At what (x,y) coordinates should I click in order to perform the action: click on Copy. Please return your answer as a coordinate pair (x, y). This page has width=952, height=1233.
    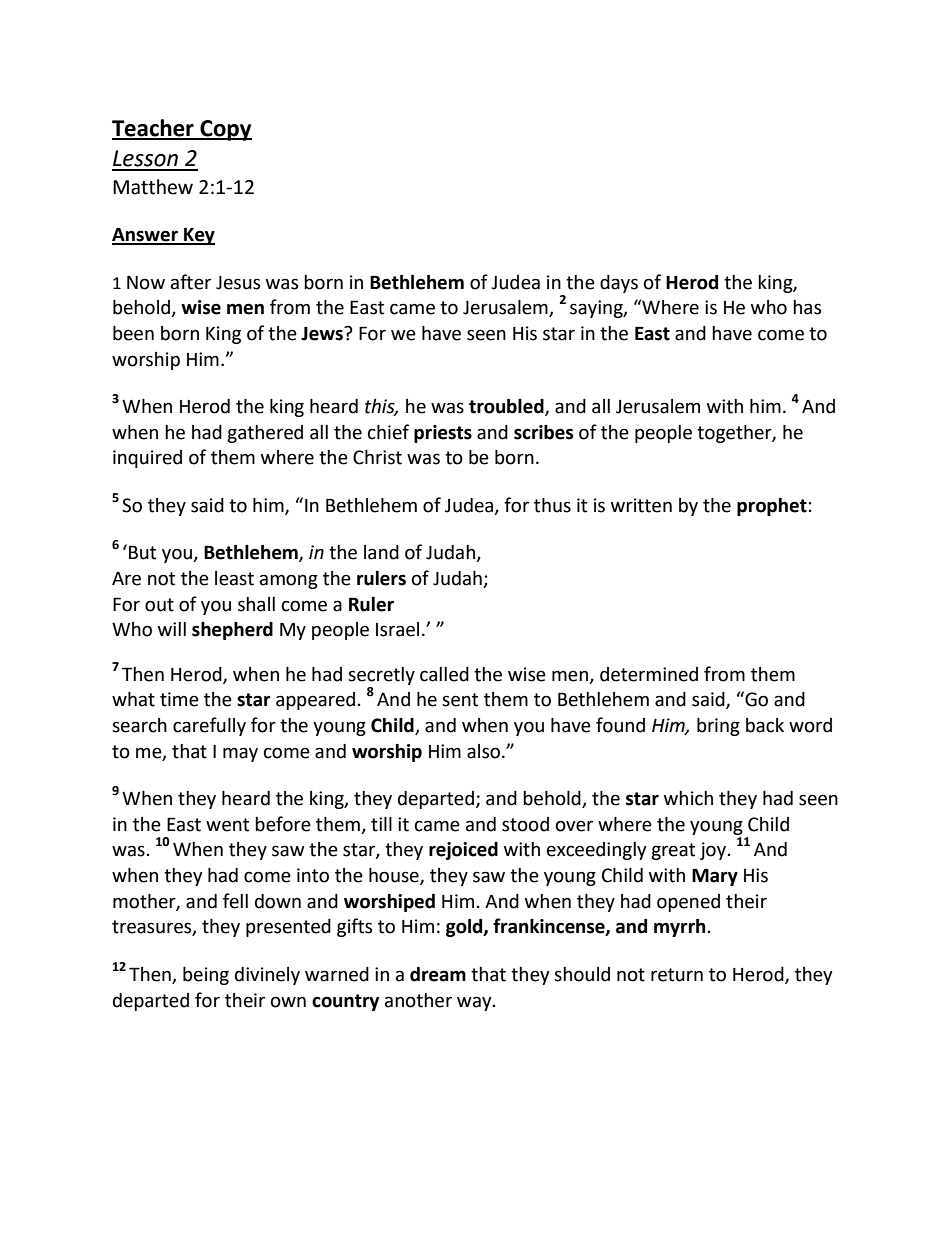
    Looking at the image, I should click on (225, 130).
